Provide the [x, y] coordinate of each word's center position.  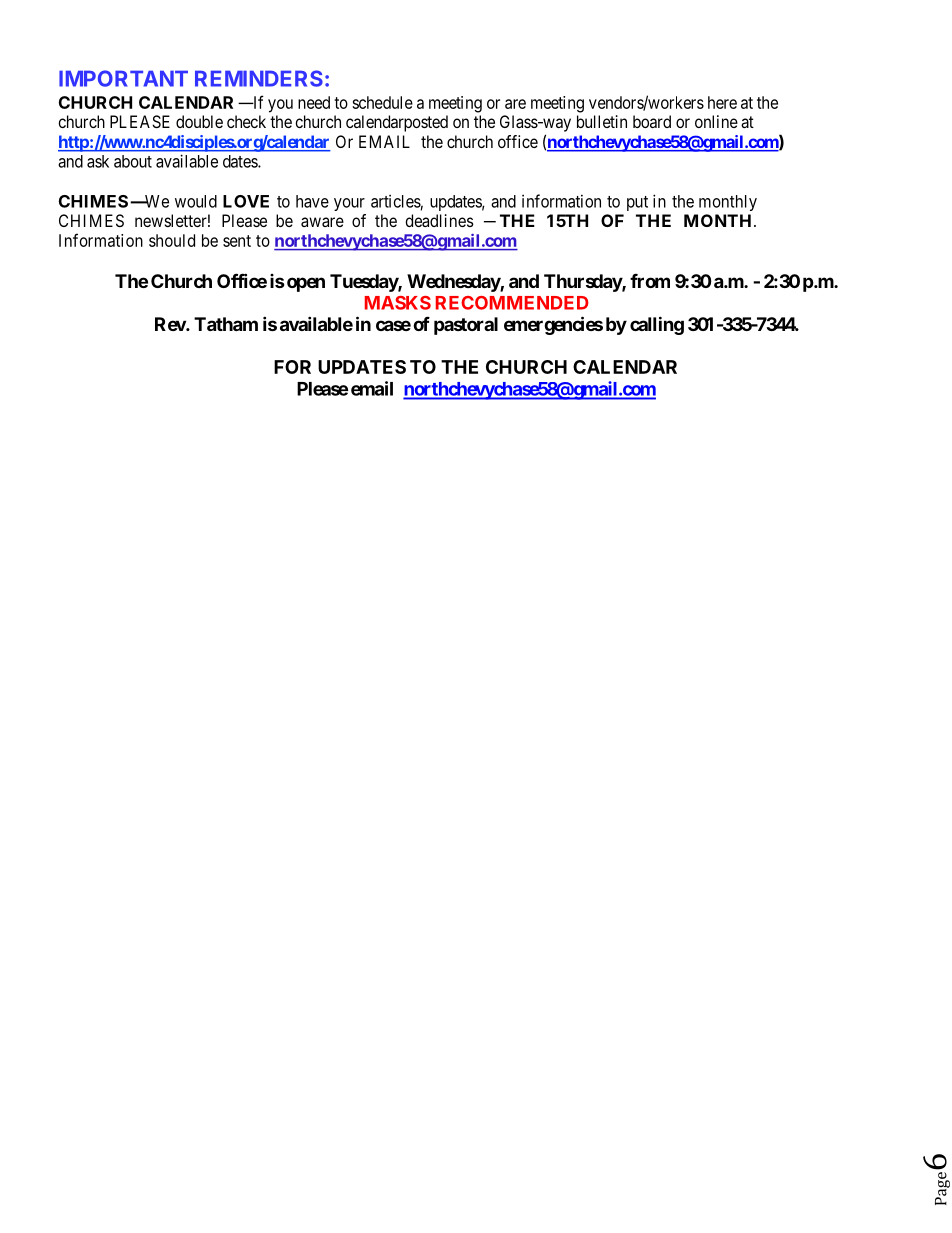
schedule [382, 102]
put [637, 203]
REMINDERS [259, 78]
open [306, 284]
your [349, 204]
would [196, 201]
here [722, 102]
